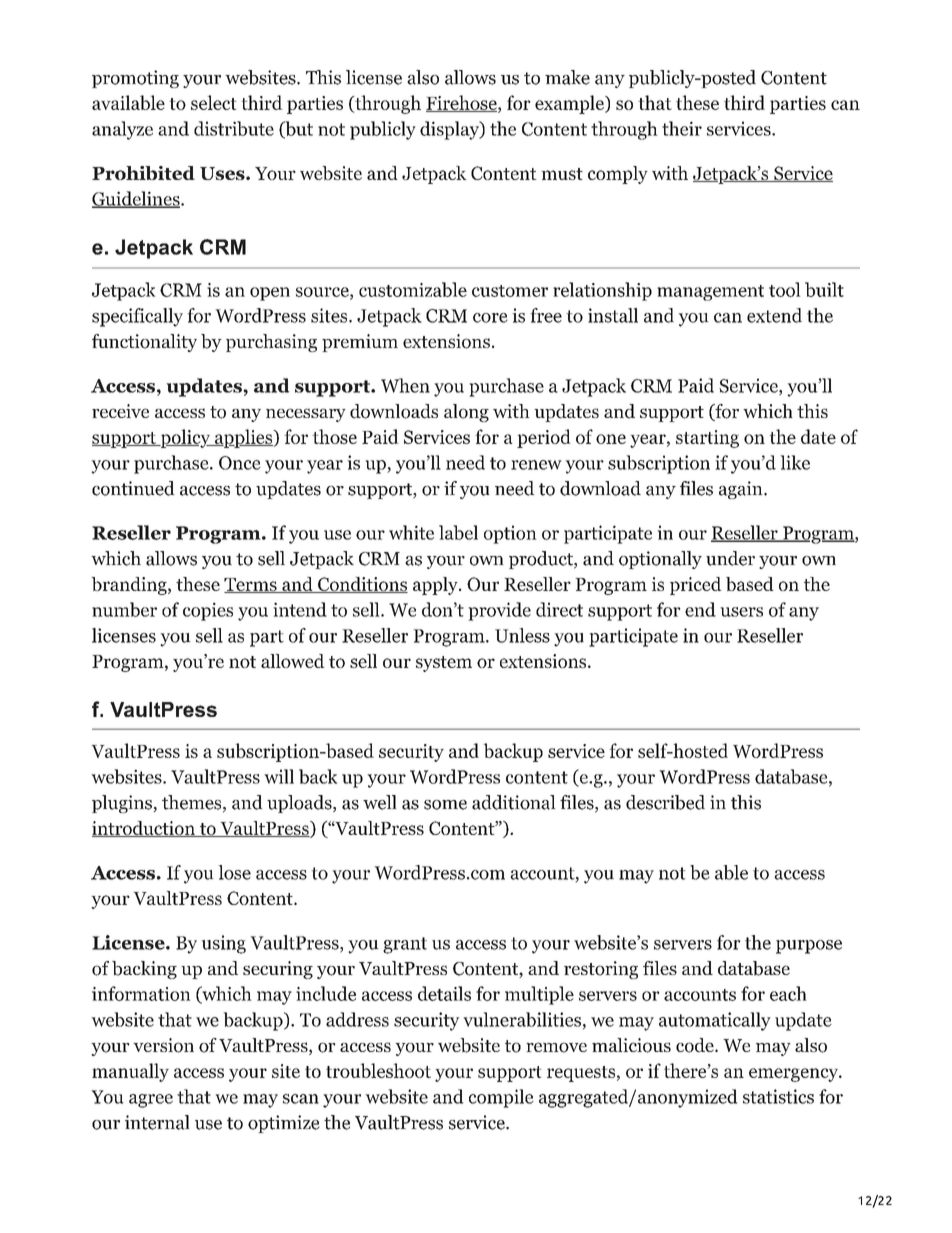  What do you see at coordinates (501, 1098) in the document?
I see `compile` at bounding box center [501, 1098].
